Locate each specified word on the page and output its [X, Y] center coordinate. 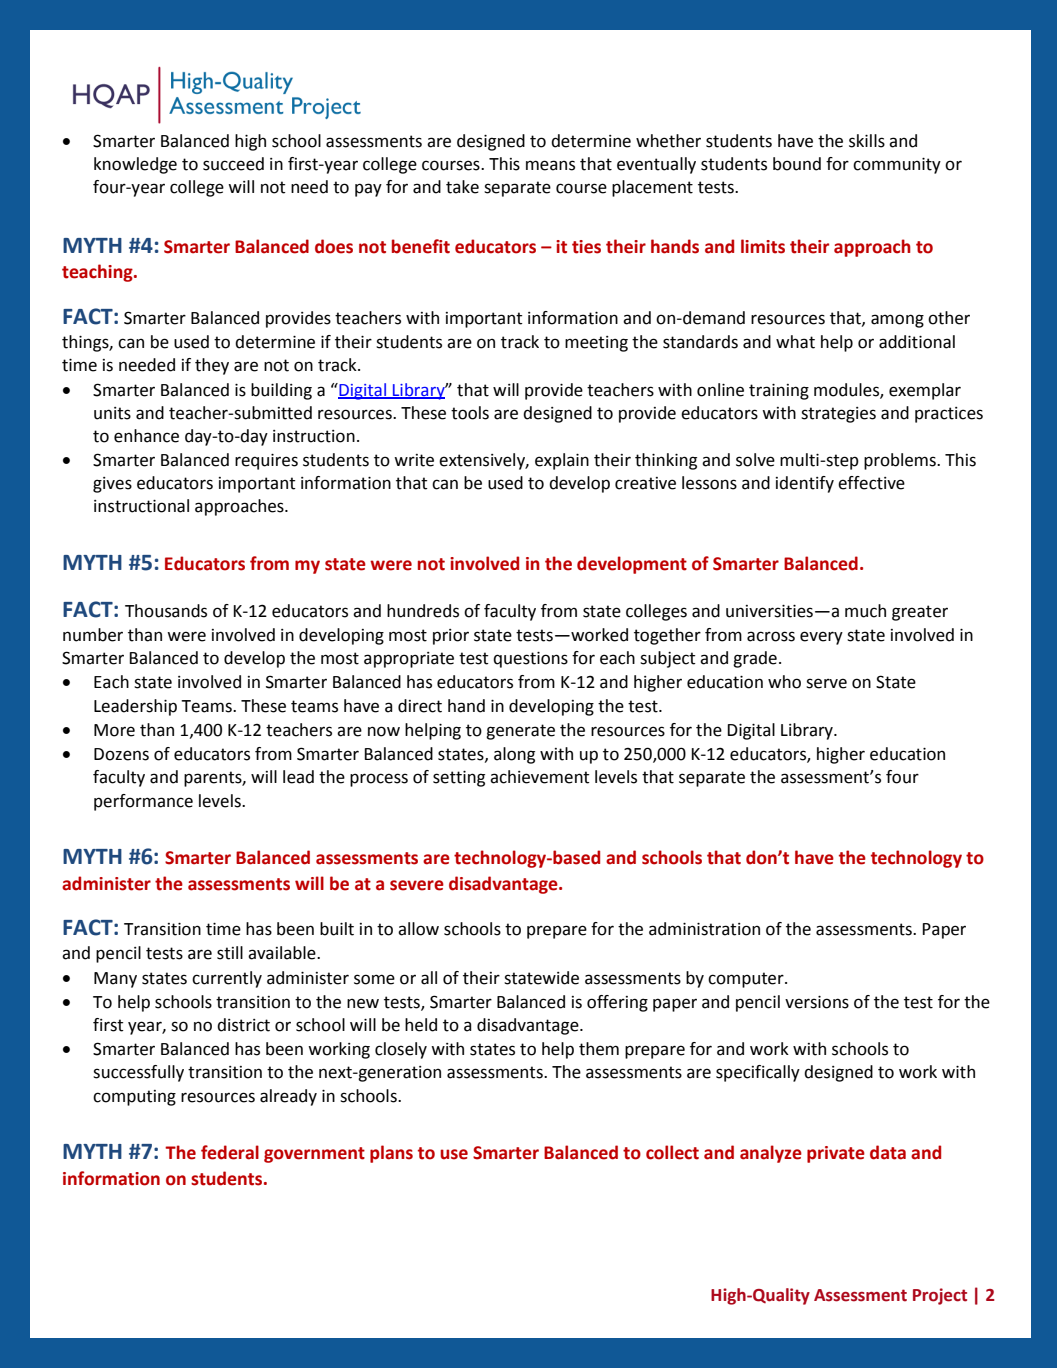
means [550, 165]
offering [617, 1003]
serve [826, 683]
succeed [233, 164]
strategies [838, 415]
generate [520, 732]
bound [797, 164]
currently [227, 979]
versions [817, 1002]
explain [562, 461]
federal [230, 1152]
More [114, 730]
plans [391, 1154]
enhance [146, 436]
